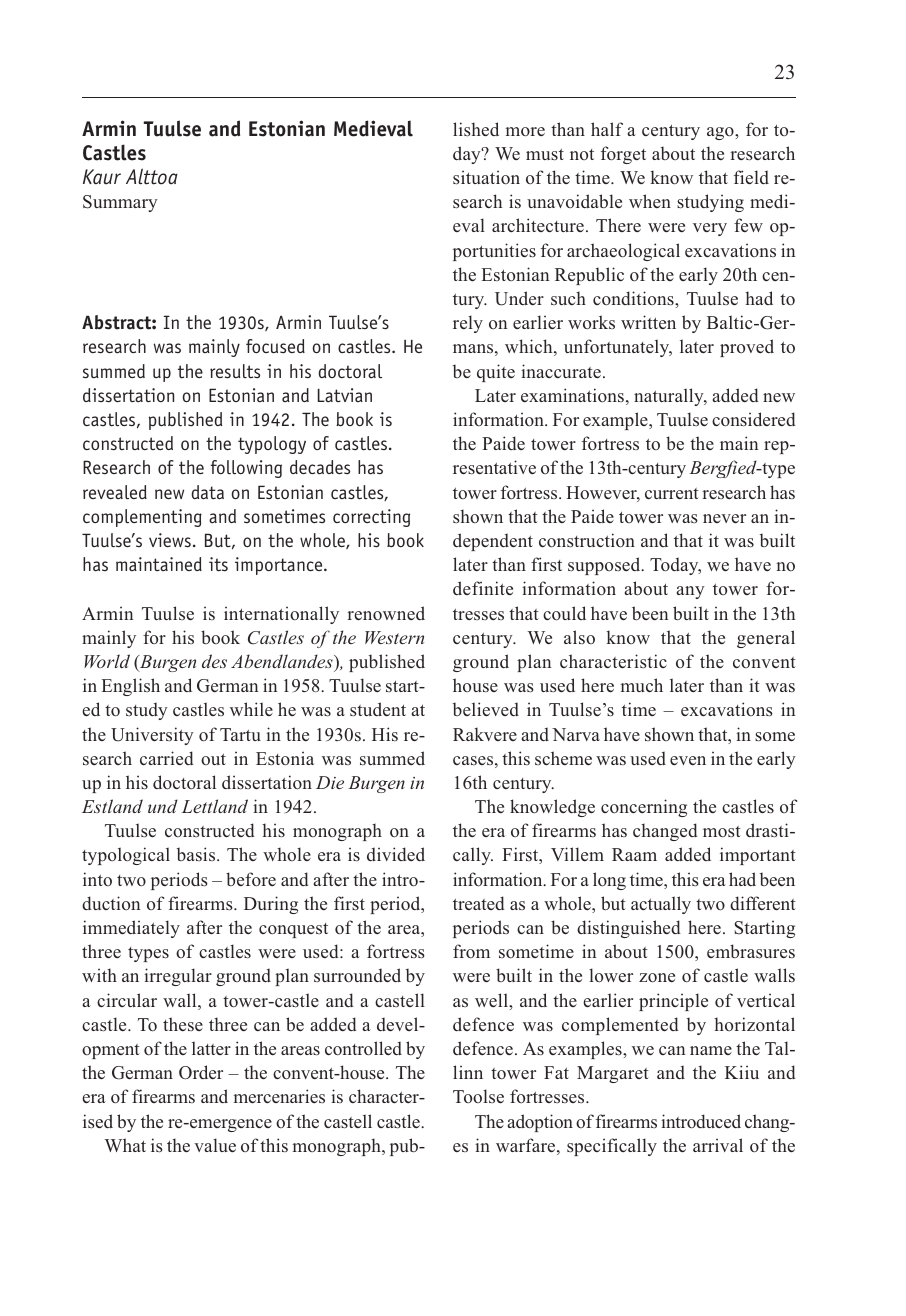 The width and height of the page is (906, 1316). What do you see at coordinates (540, 1123) in the page?
I see `adoption` at bounding box center [540, 1123].
